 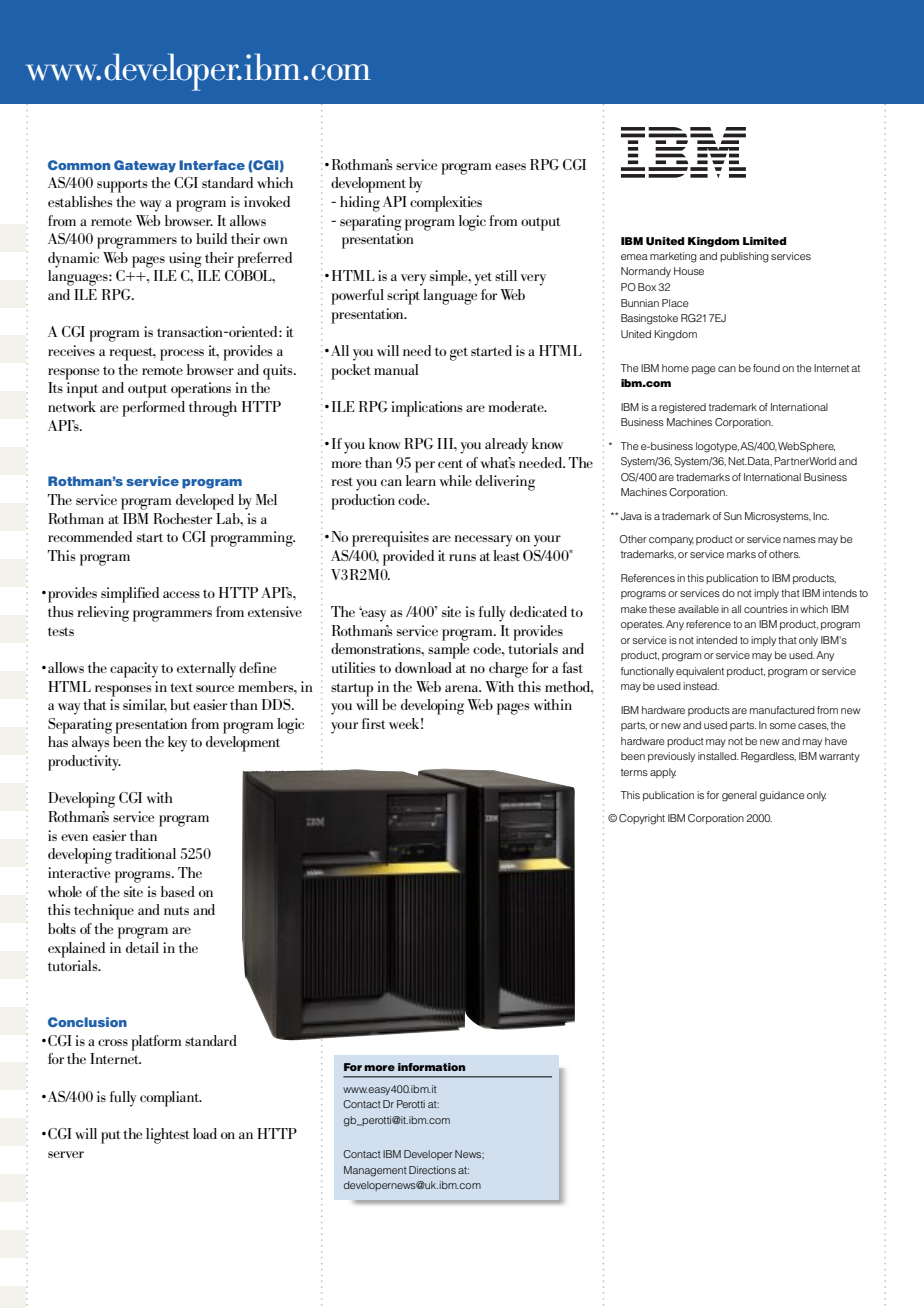 What do you see at coordinates (431, 1067) in the document?
I see `information` at bounding box center [431, 1067].
